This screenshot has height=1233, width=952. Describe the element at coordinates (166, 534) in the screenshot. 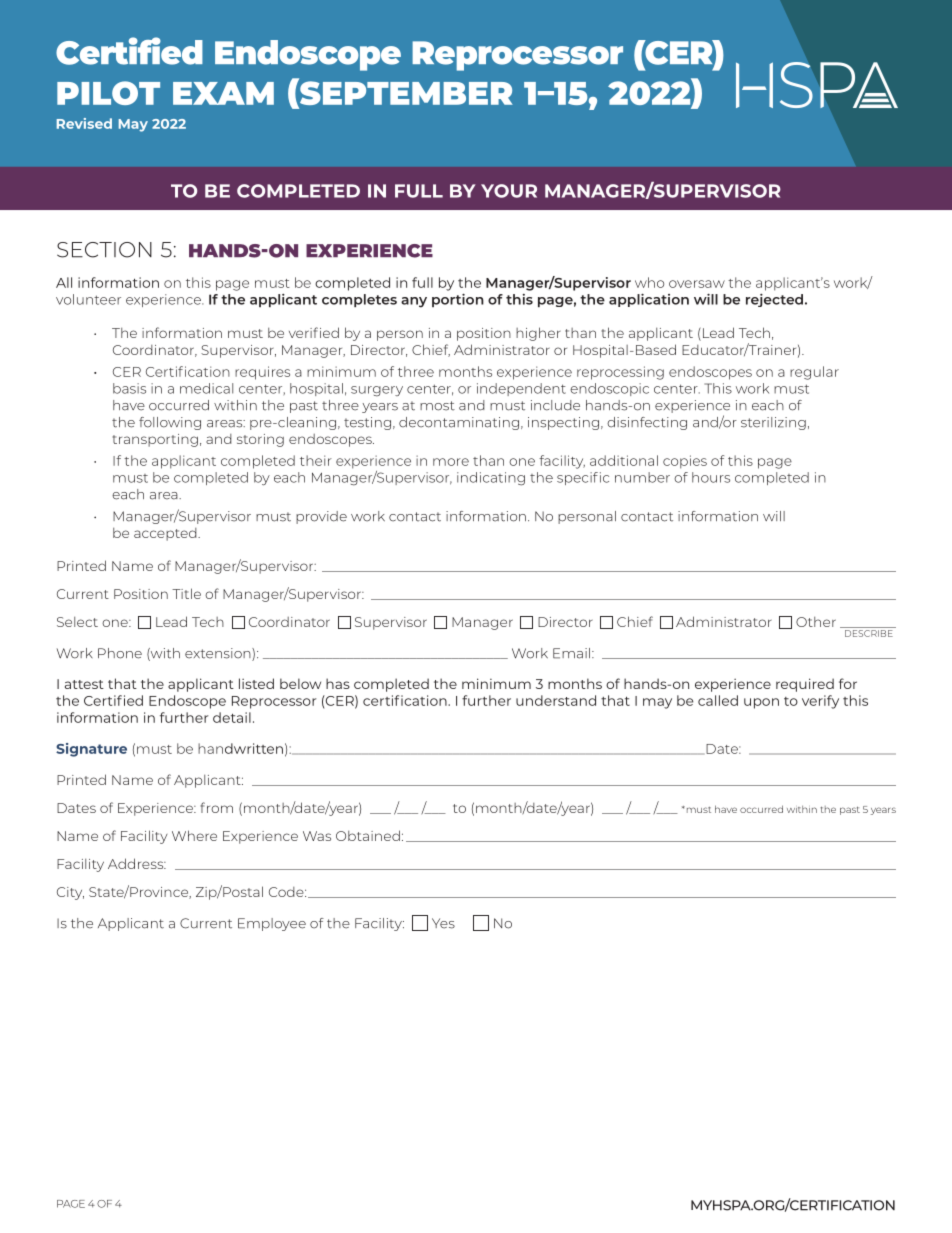

I see `accepted` at that location.
